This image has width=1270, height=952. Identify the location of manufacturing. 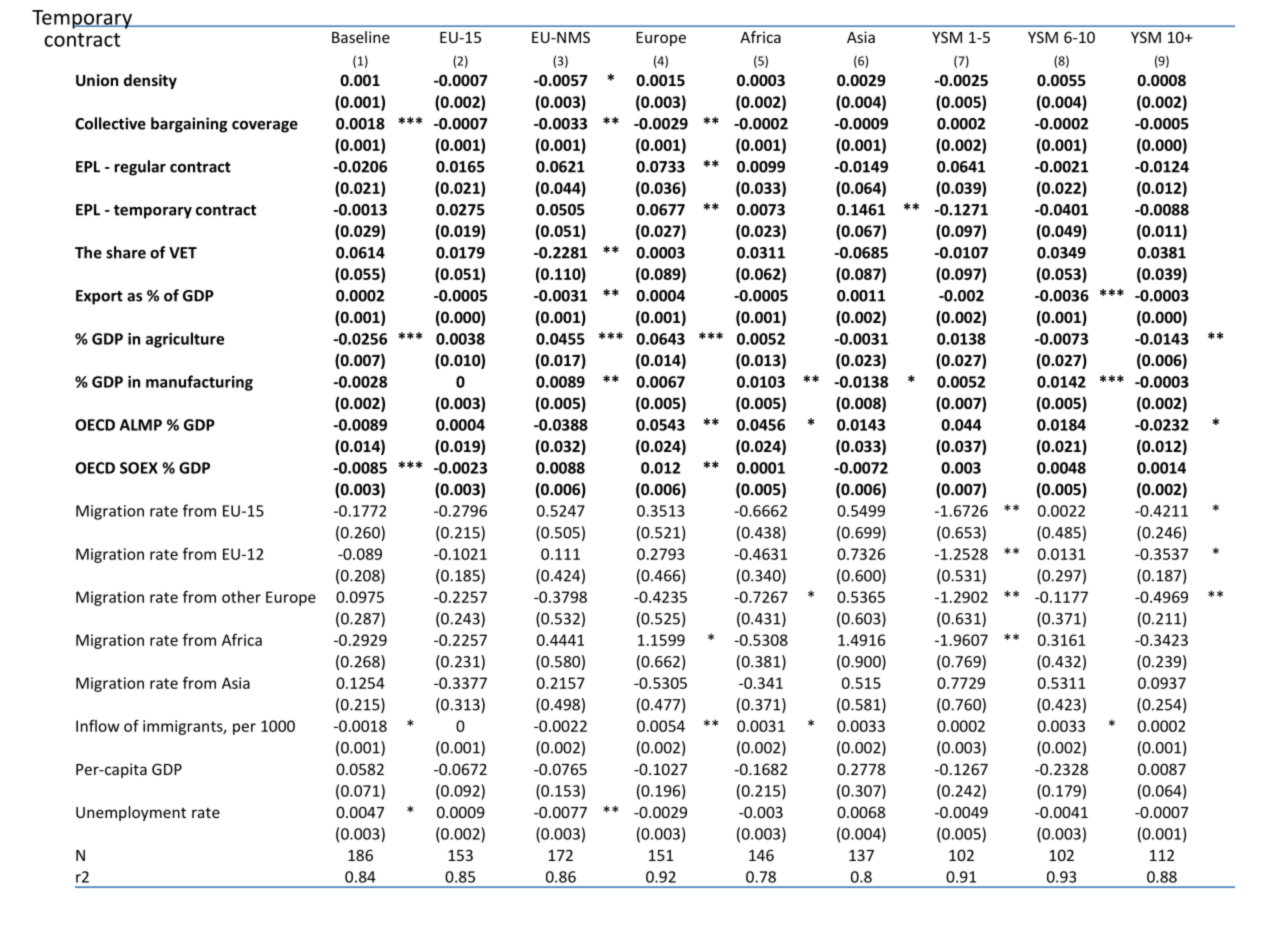
(199, 383).
